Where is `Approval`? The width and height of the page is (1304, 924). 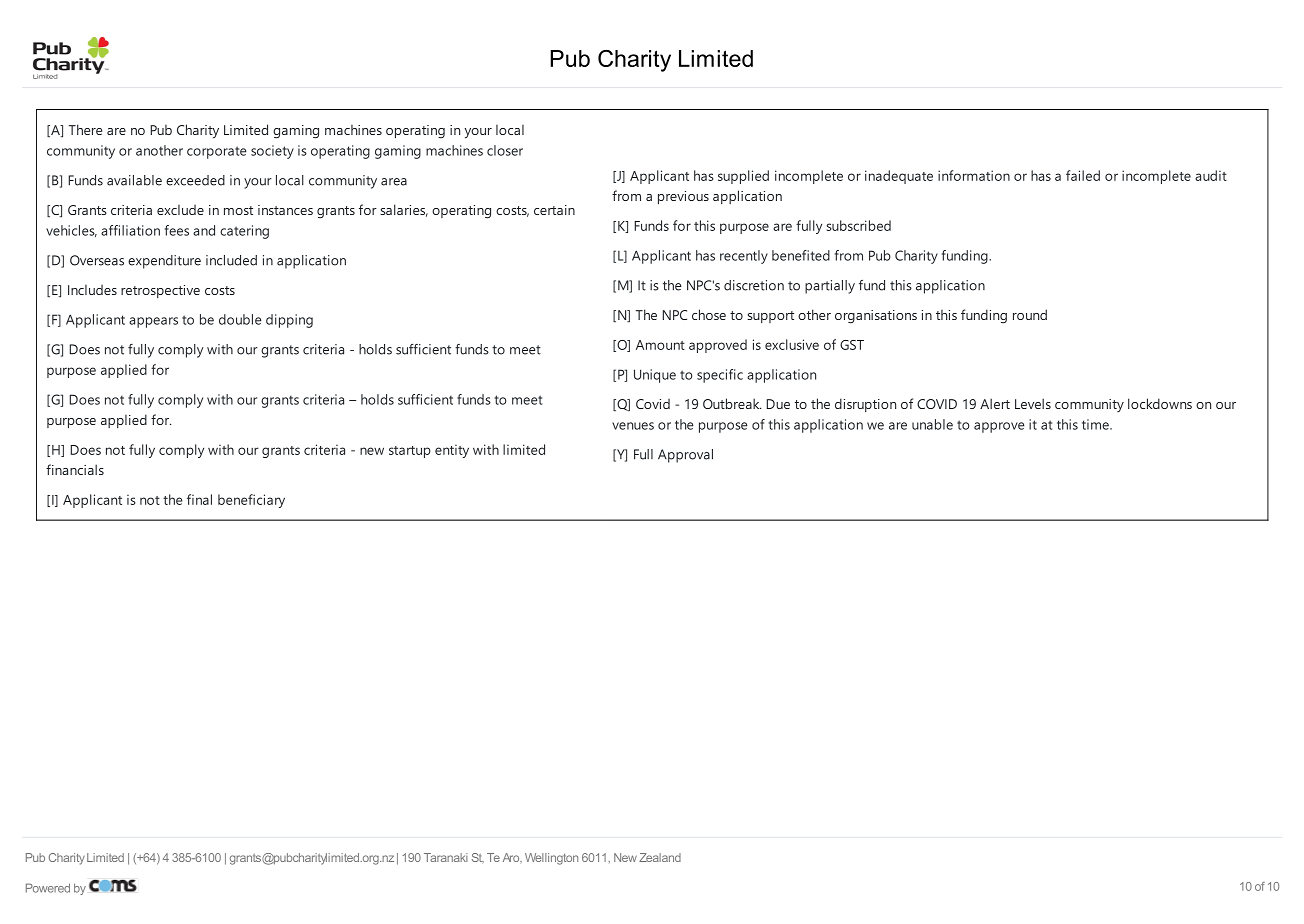
Approval is located at coordinates (685, 456).
